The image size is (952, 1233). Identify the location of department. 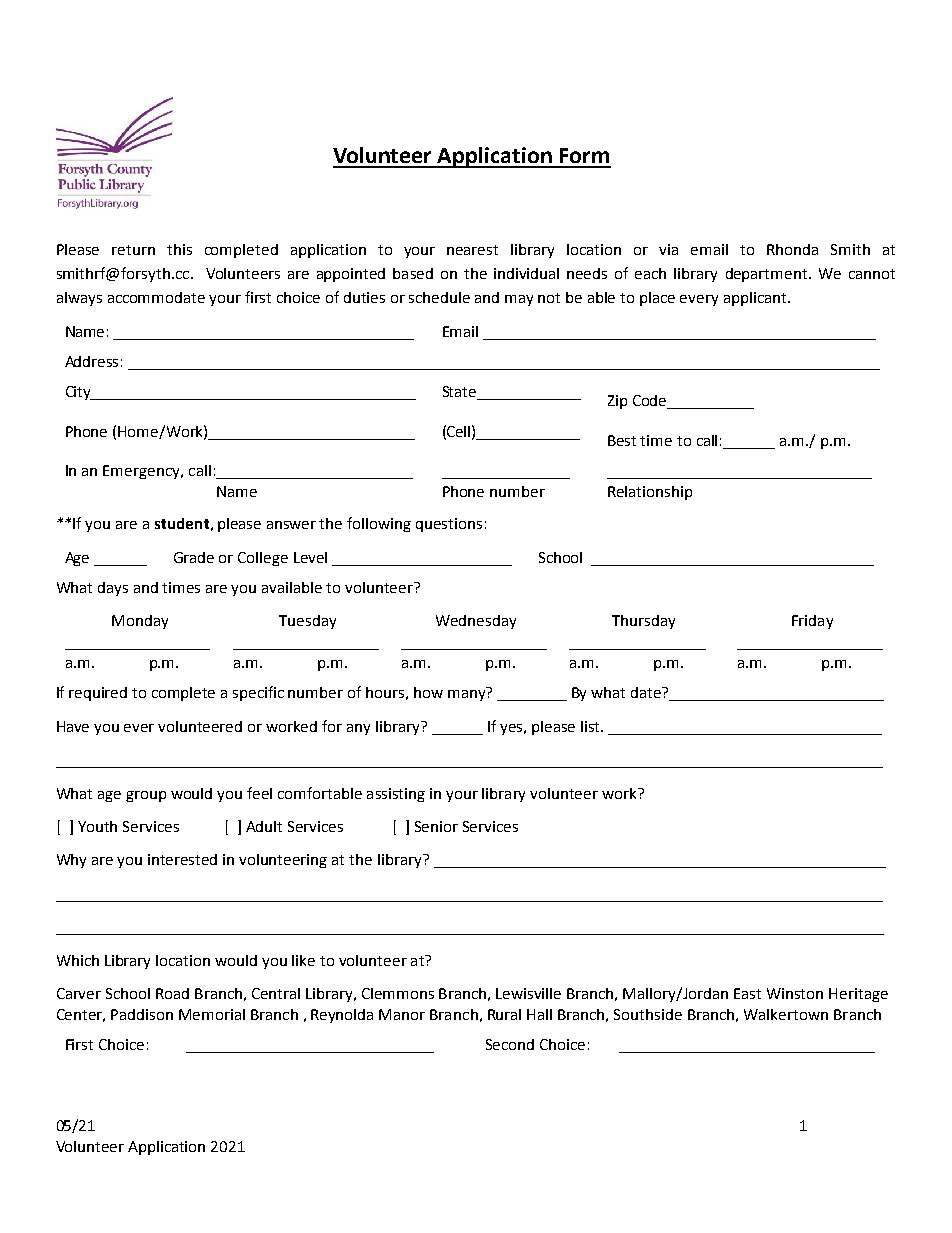
(768, 275).
